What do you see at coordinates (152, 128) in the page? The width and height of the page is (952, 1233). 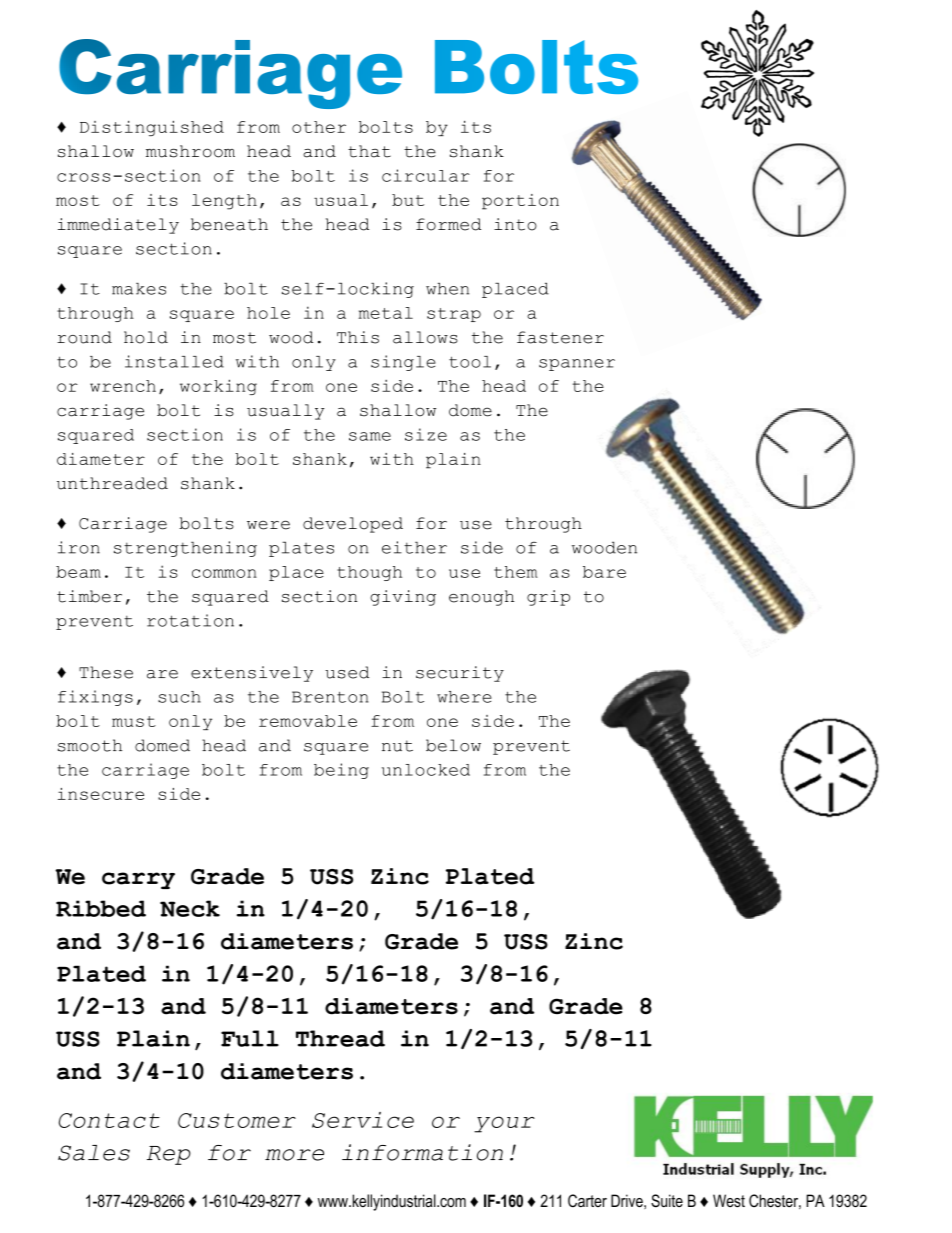 I see `Distinguished` at bounding box center [152, 128].
